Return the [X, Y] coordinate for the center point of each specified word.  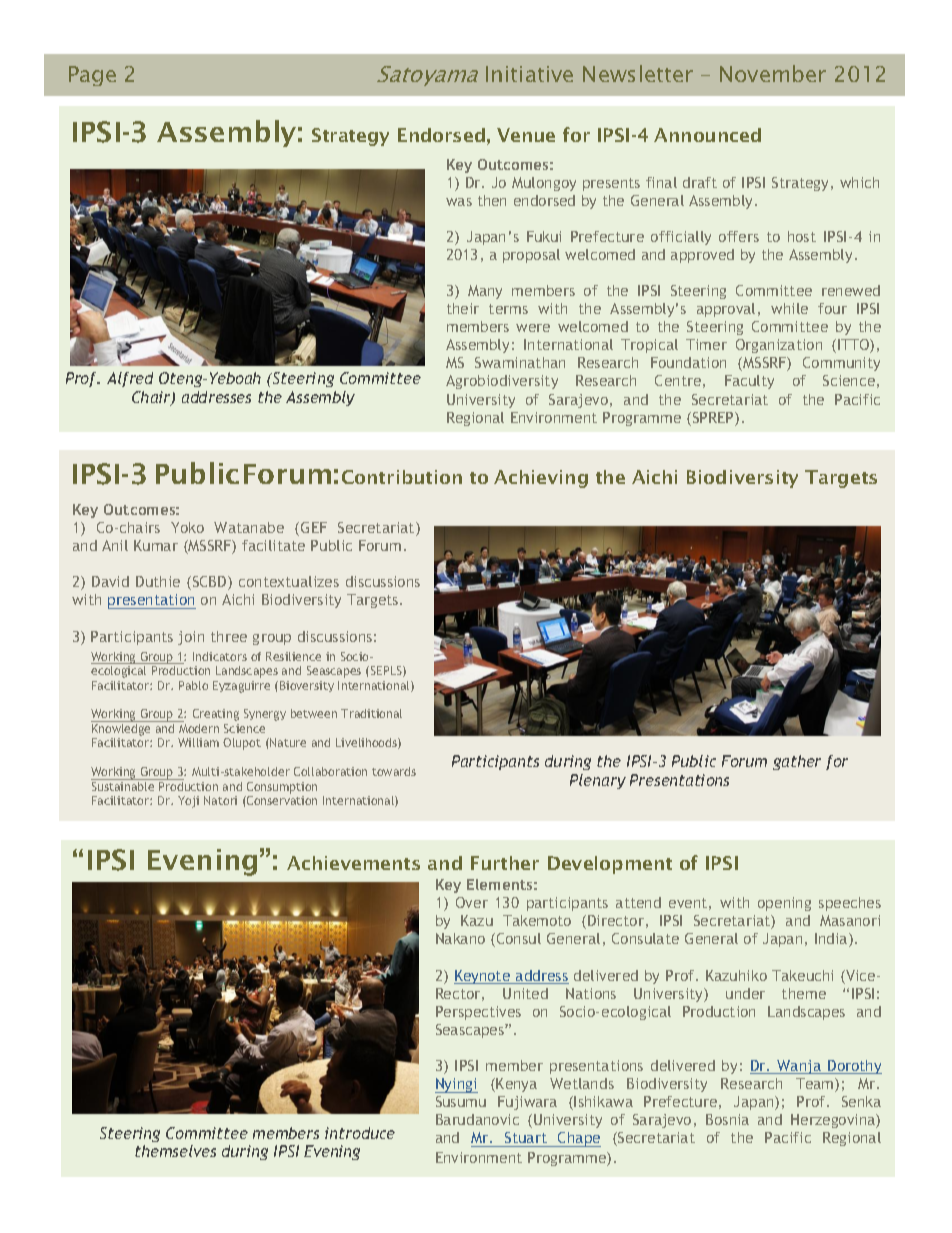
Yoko [187, 527]
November [773, 73]
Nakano [460, 938]
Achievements [353, 863]
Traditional [371, 713]
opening [784, 904]
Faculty [749, 382]
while [789, 308]
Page [92, 76]
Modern [199, 728]
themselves [175, 1151]
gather [797, 762]
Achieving [541, 479]
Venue [526, 135]
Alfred [130, 379]
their [463, 308]
